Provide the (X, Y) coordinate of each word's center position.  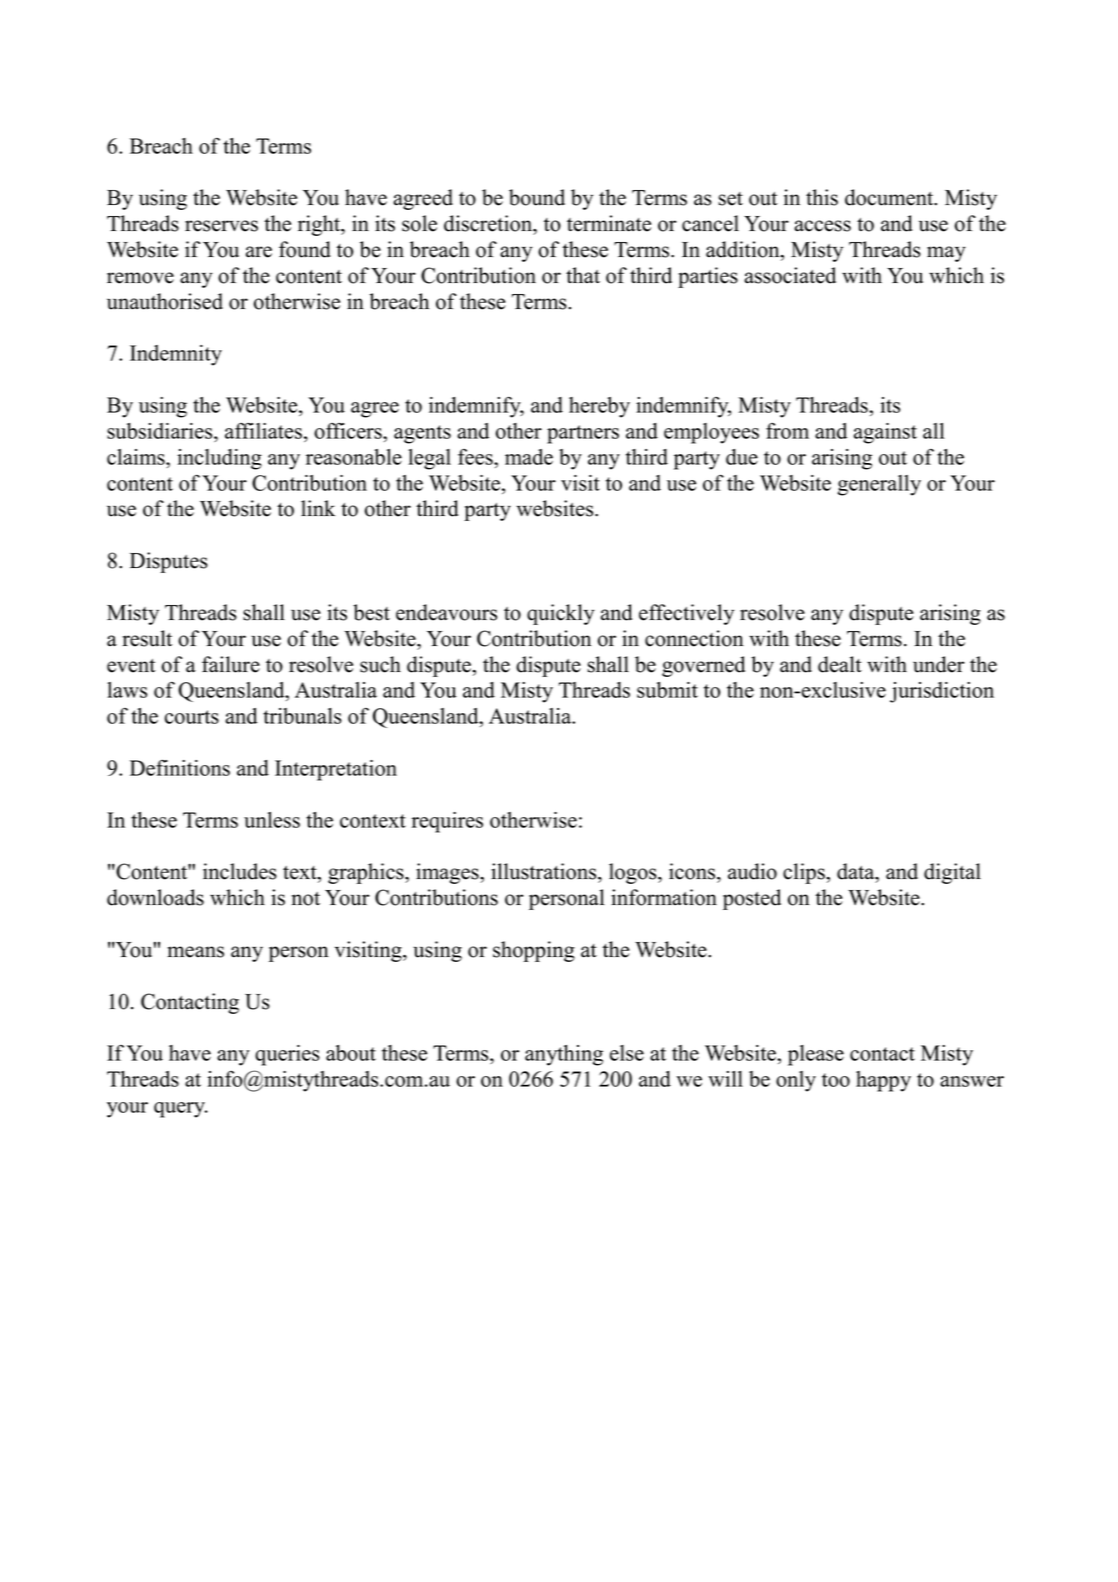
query (180, 1110)
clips (805, 873)
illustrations (545, 871)
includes (240, 871)
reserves (221, 226)
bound (537, 197)
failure (231, 664)
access (822, 226)
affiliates (263, 431)
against (885, 433)
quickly (560, 614)
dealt (840, 664)
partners (583, 434)
